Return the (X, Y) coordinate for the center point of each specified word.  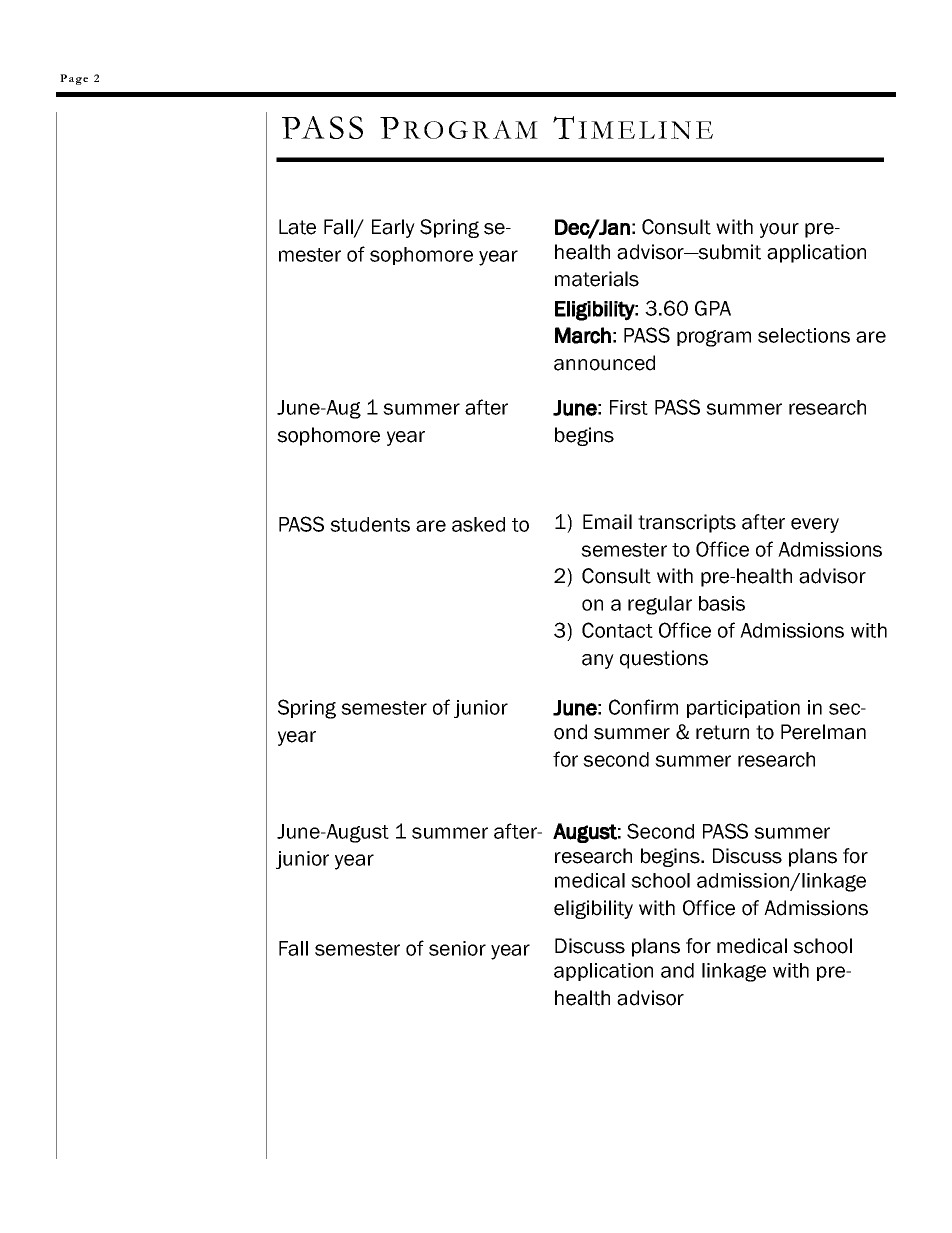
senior (457, 948)
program (714, 338)
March (583, 335)
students (370, 524)
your (779, 230)
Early (393, 228)
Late (297, 227)
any (598, 661)
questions (664, 659)
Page (74, 79)
